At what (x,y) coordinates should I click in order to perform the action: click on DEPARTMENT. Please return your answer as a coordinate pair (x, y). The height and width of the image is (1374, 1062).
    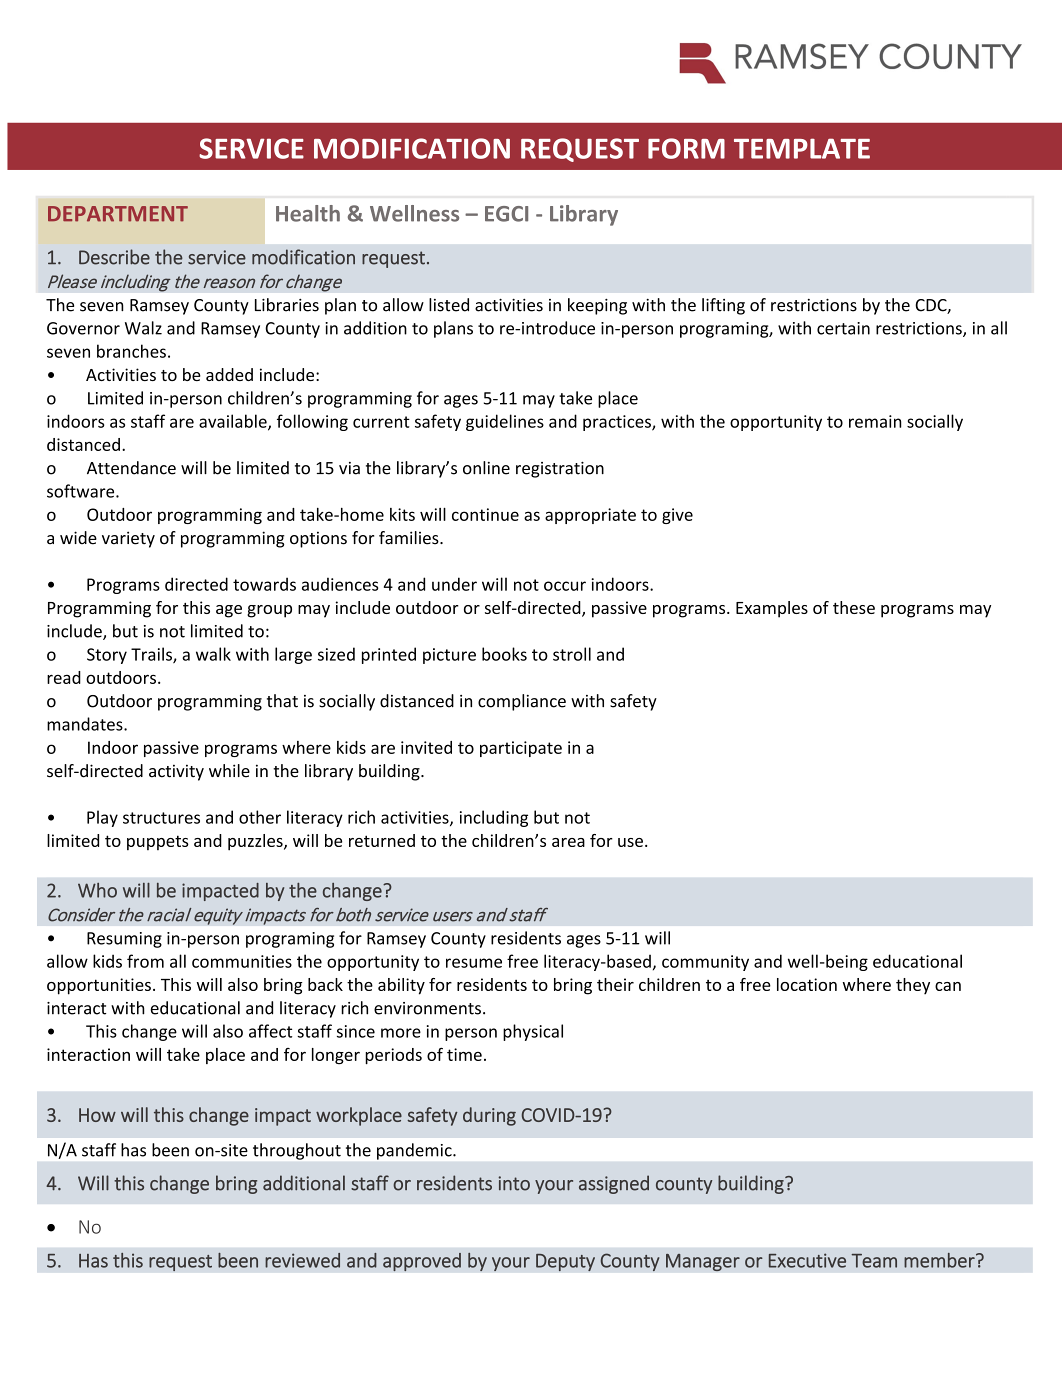
    Looking at the image, I should click on (118, 214).
